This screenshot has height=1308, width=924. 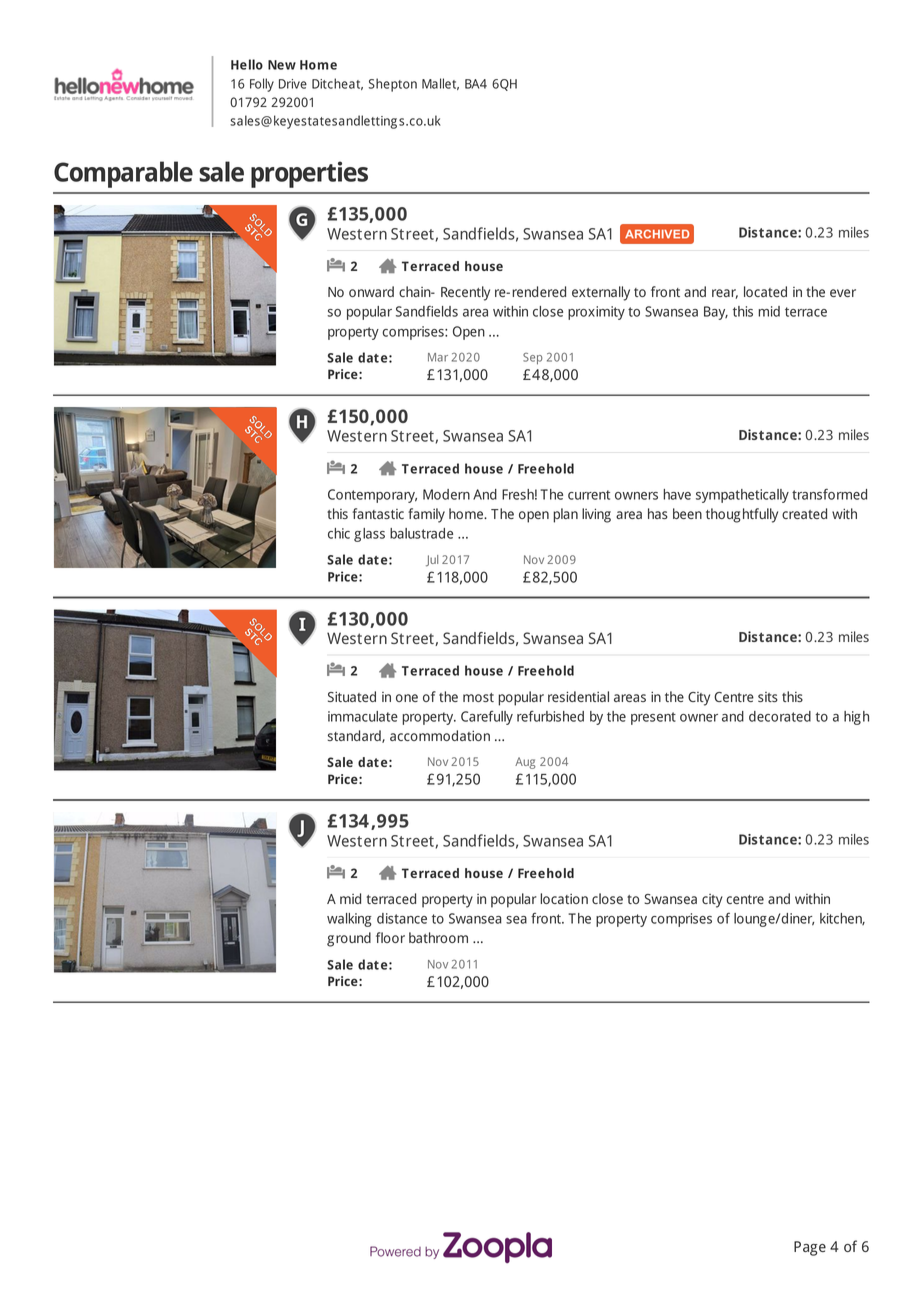 I want to click on Jul, so click(x=432, y=561).
